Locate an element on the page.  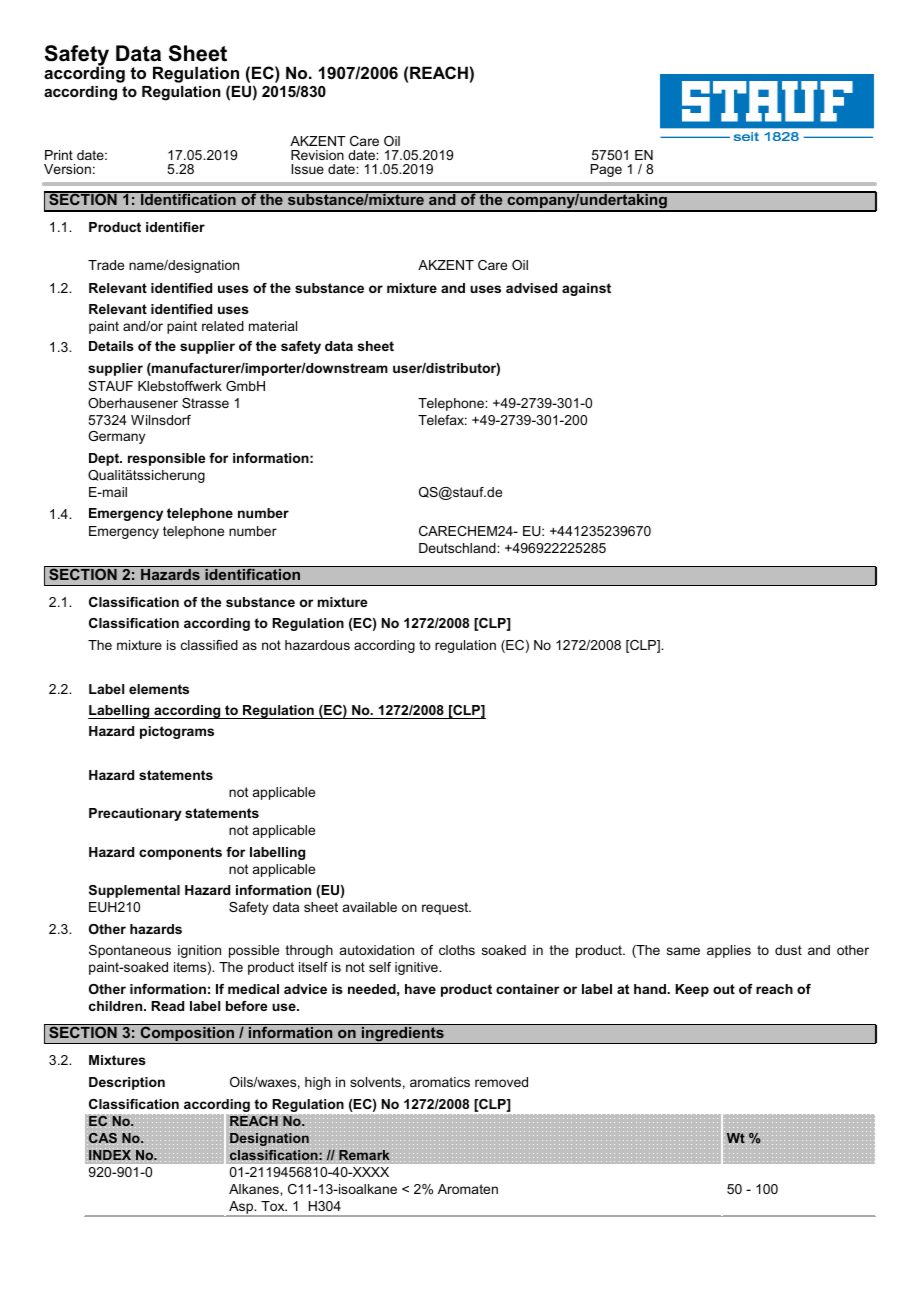
removed is located at coordinates (501, 1082).
